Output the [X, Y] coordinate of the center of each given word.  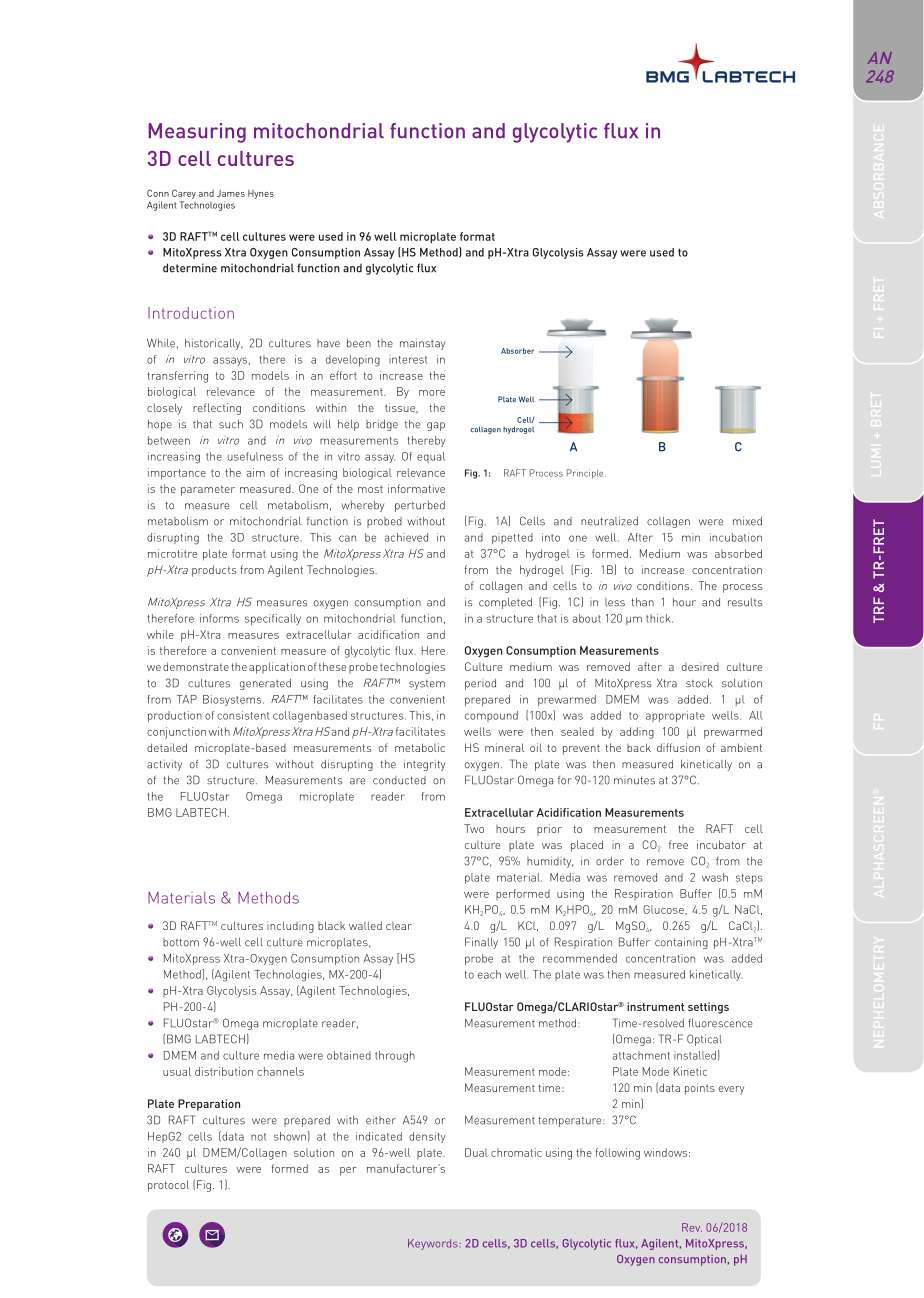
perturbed [420, 506]
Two [474, 828]
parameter [208, 490]
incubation [736, 537]
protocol [168, 1186]
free [678, 844]
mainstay [422, 344]
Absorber [517, 351]
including [290, 927]
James [231, 193]
